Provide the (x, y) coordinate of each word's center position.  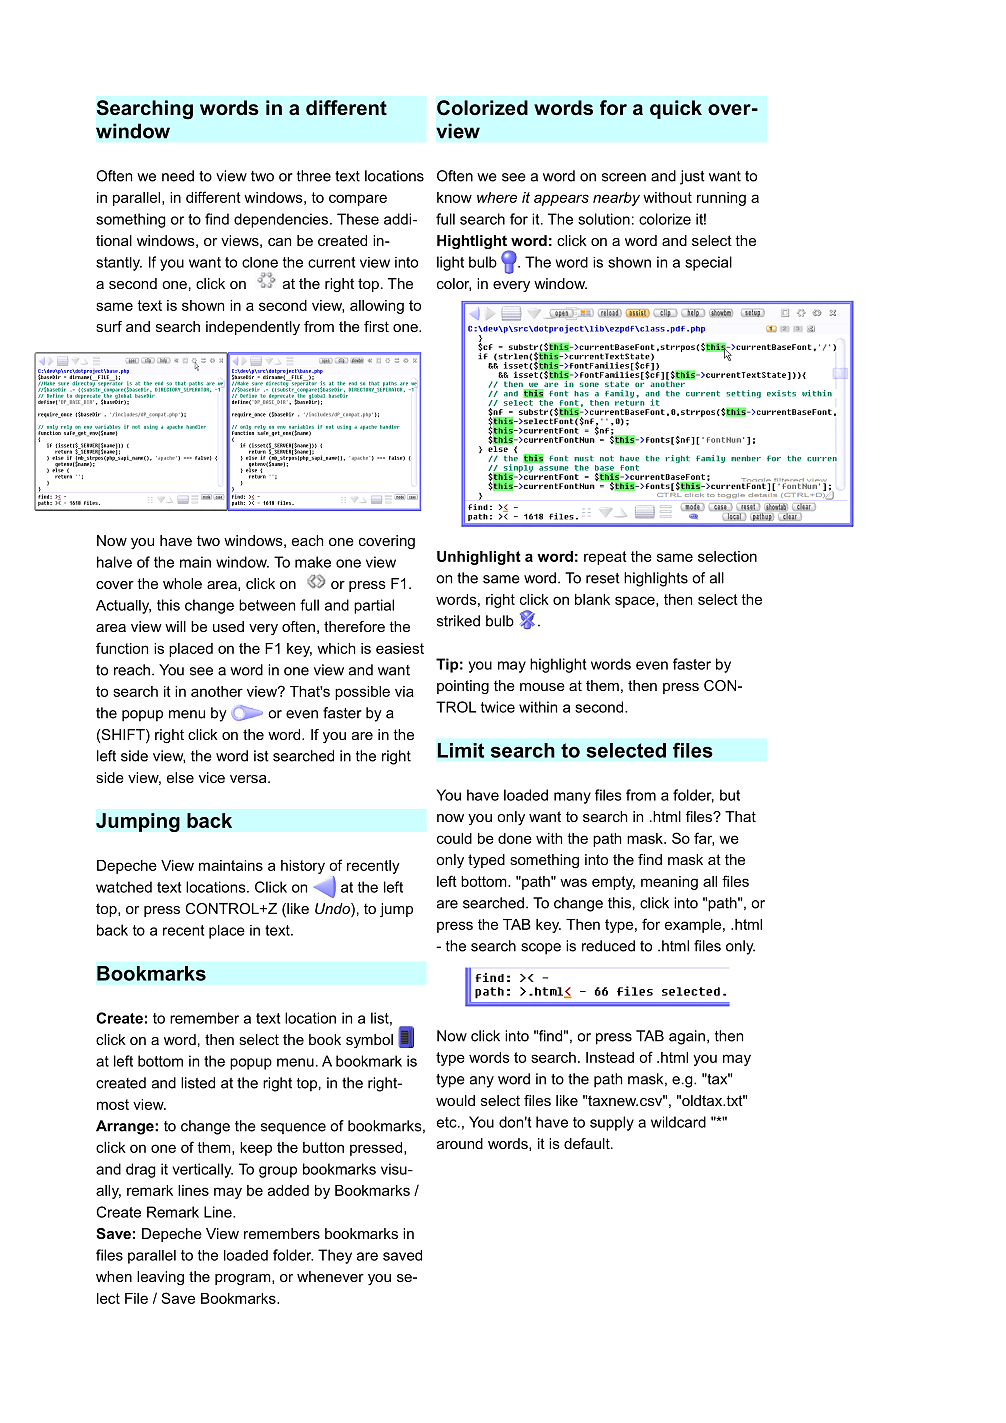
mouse (542, 687)
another (217, 691)
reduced (608, 946)
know (454, 197)
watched (124, 887)
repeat (605, 558)
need (178, 176)
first (376, 326)
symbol (369, 1041)
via (404, 691)
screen (624, 177)
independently (253, 328)
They (335, 1256)
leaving (160, 1278)
